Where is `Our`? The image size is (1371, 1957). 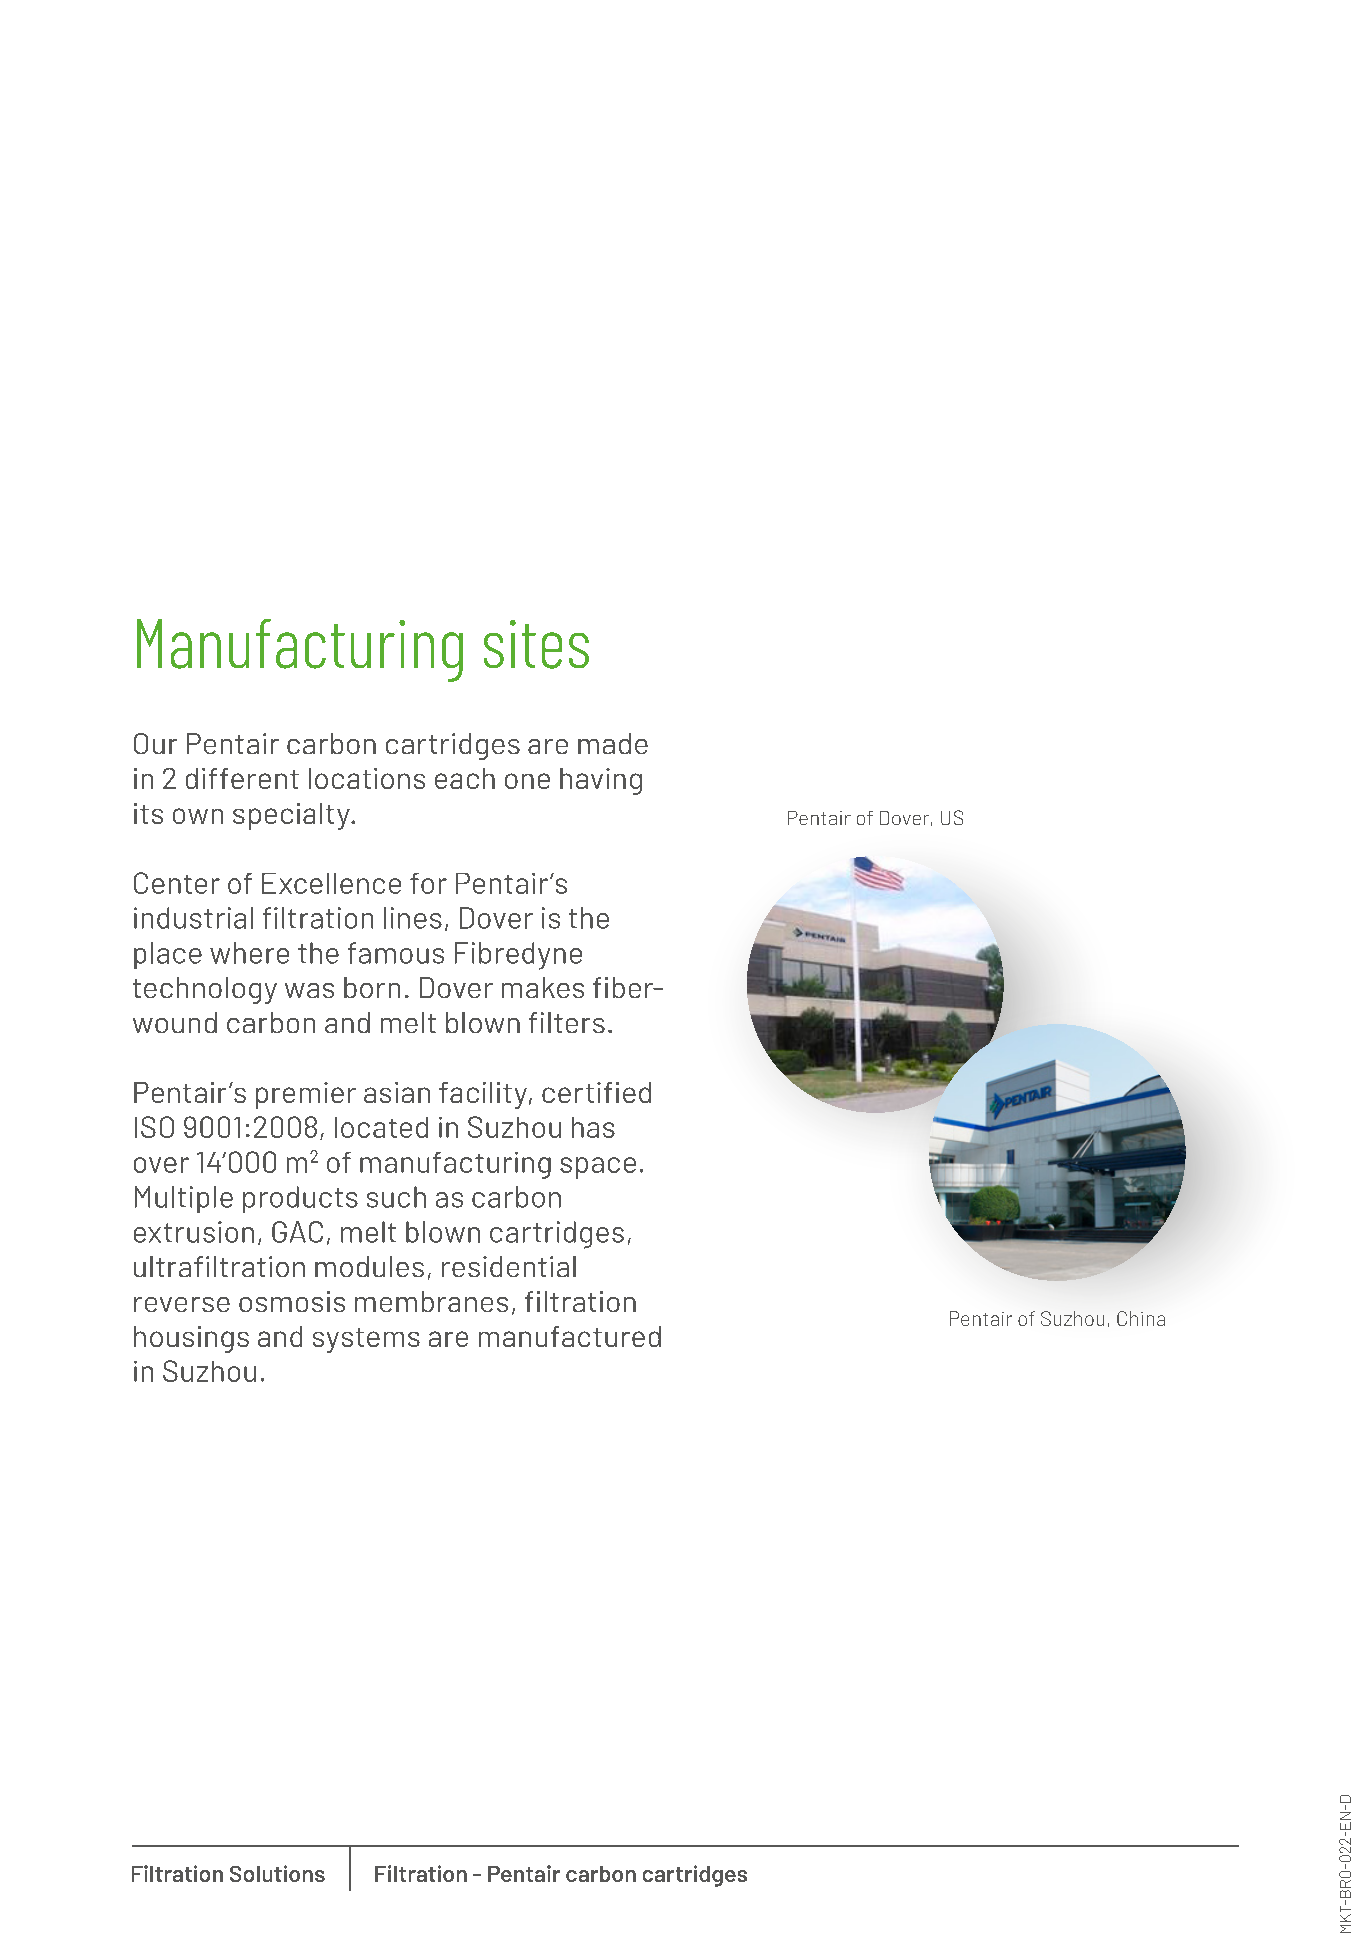
Our is located at coordinates (155, 743).
